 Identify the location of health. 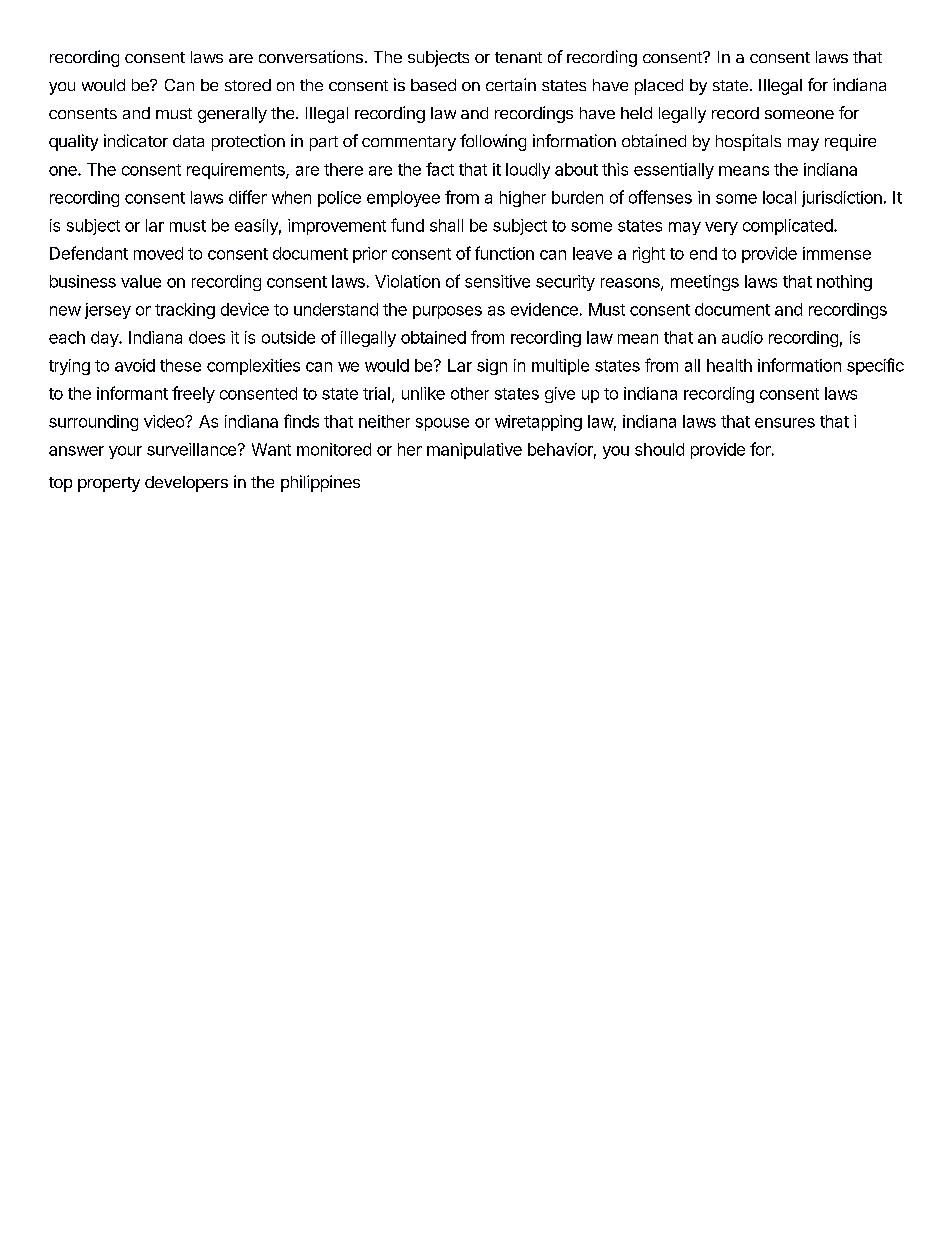
(729, 365).
